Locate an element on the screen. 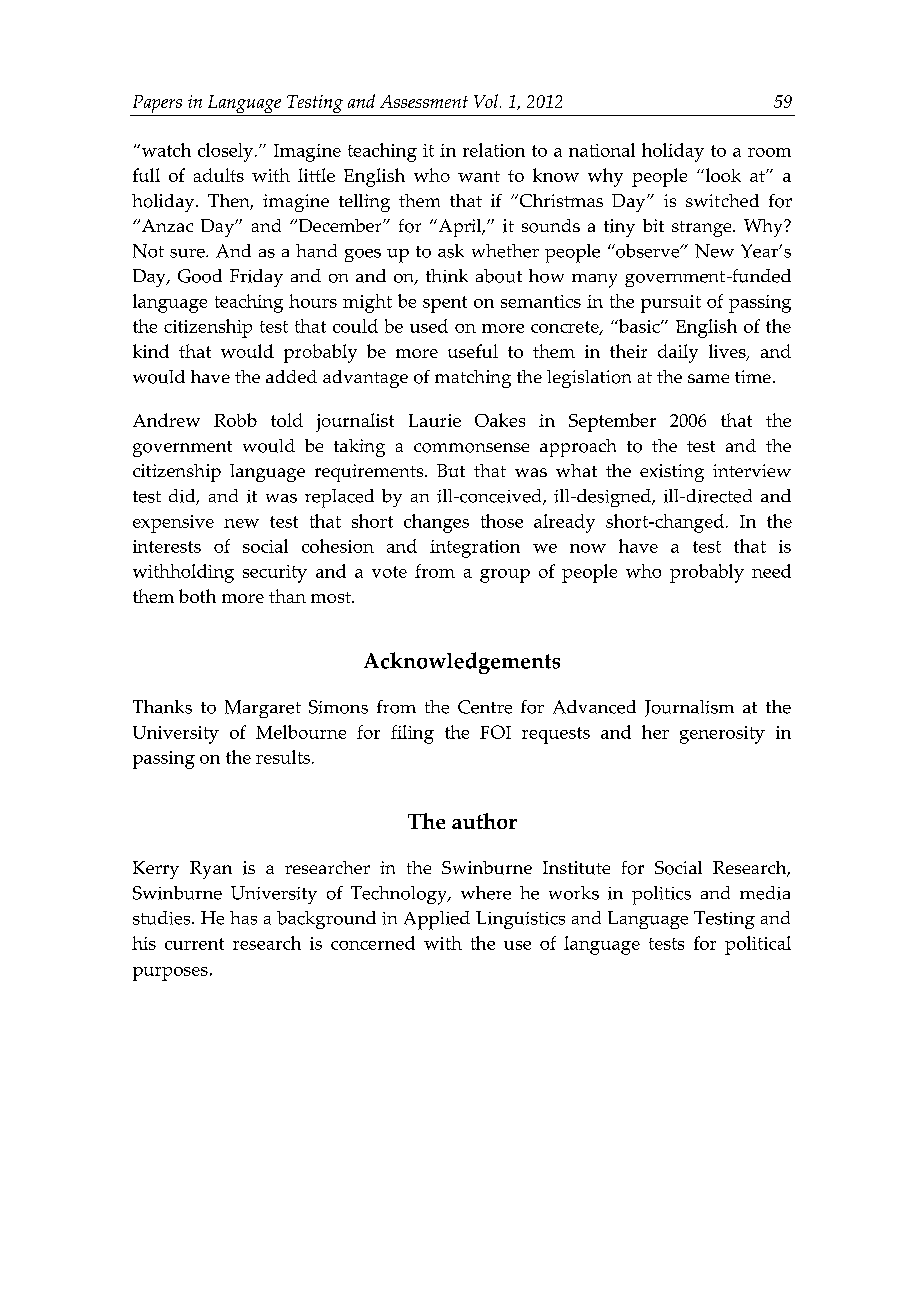 The width and height of the screenshot is (924, 1308). integration is located at coordinates (475, 549).
